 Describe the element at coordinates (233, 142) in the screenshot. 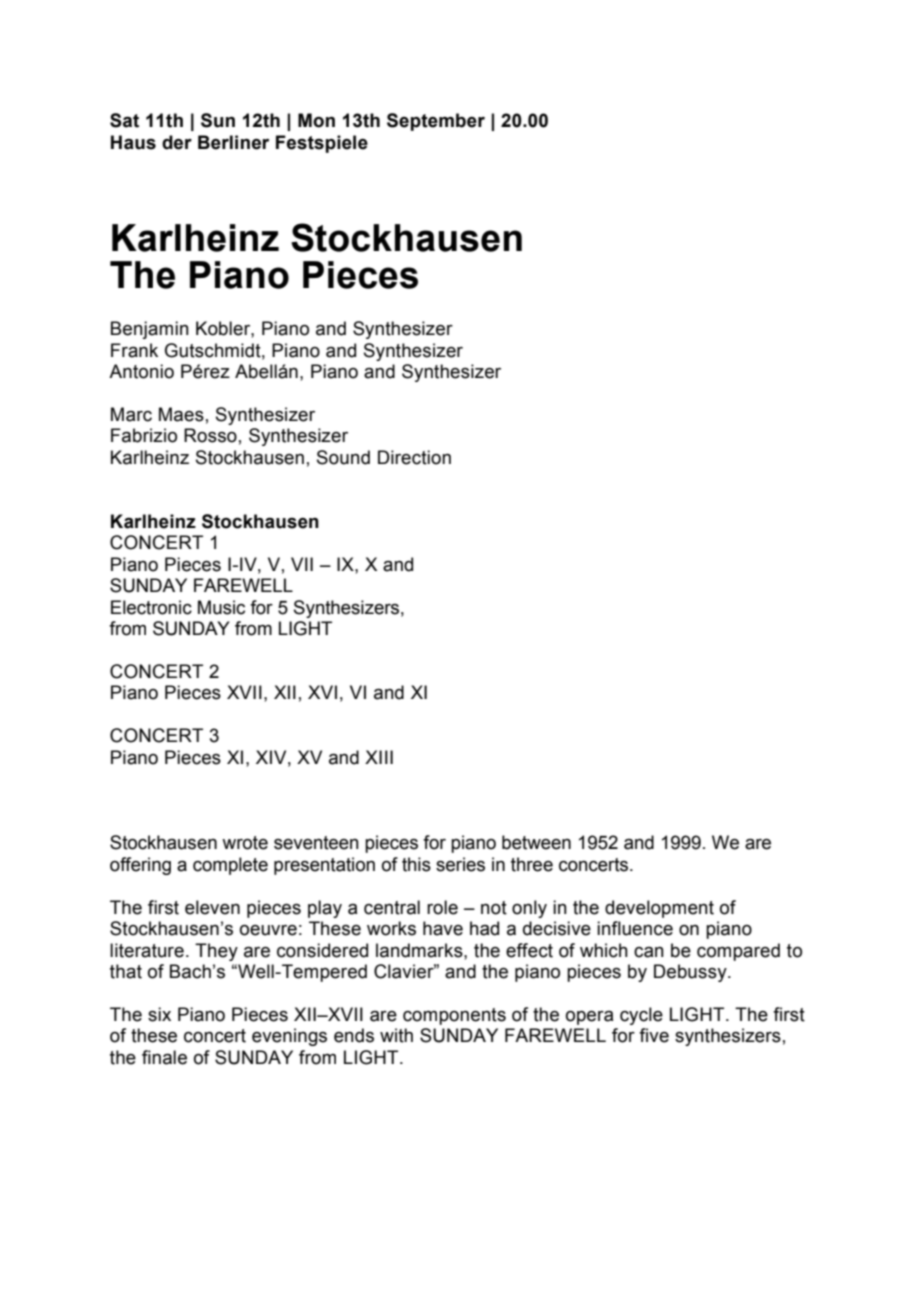

I see `Berliner` at that location.
